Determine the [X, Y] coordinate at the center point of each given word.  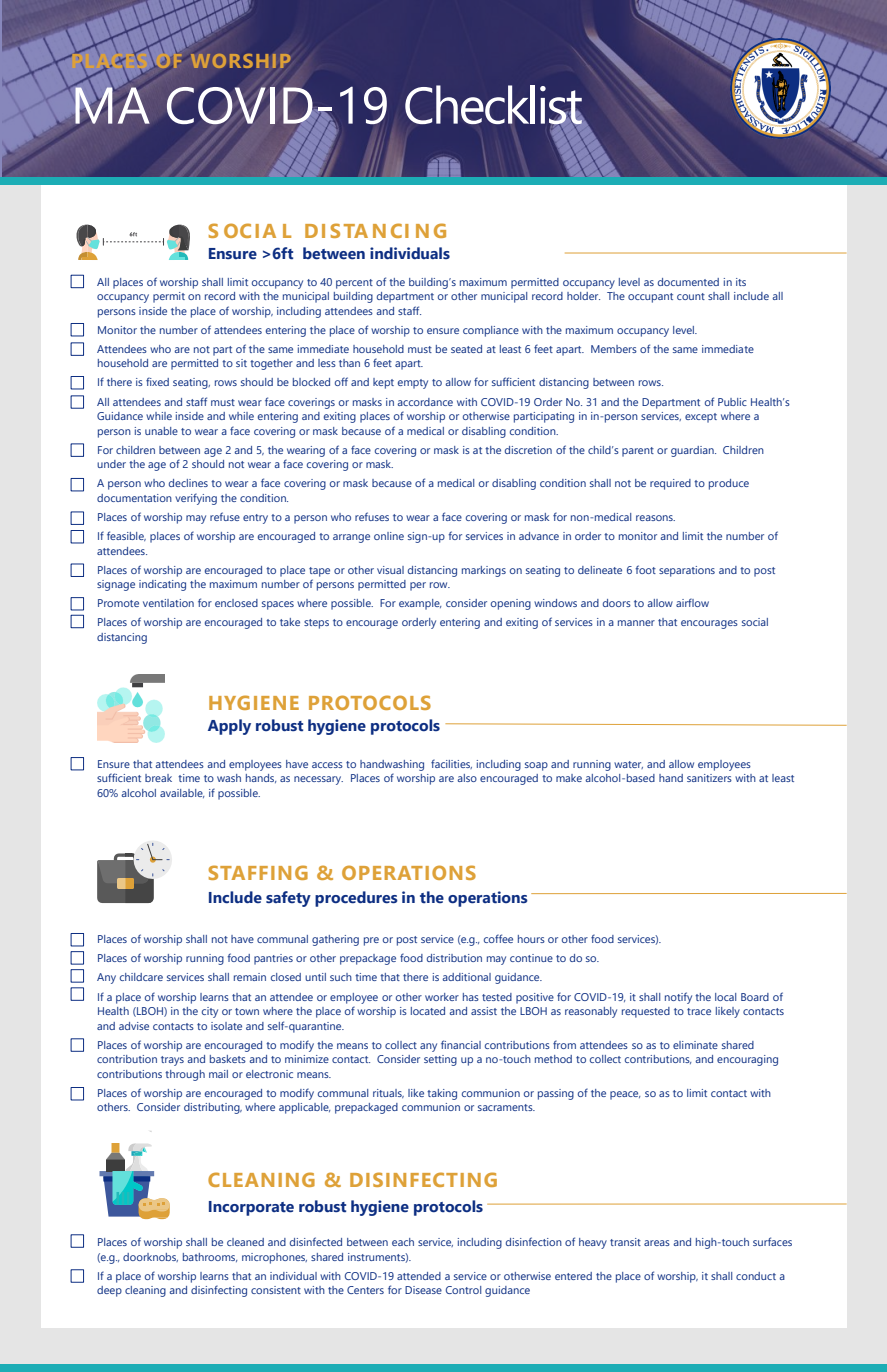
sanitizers [709, 778]
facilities [451, 764]
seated [466, 349]
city [210, 1012]
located [428, 1011]
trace [699, 1011]
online [389, 536]
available [182, 793]
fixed [157, 381]
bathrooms [210, 1257]
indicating [162, 585]
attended [419, 1276]
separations [687, 571]
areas [657, 1243]
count [691, 296]
